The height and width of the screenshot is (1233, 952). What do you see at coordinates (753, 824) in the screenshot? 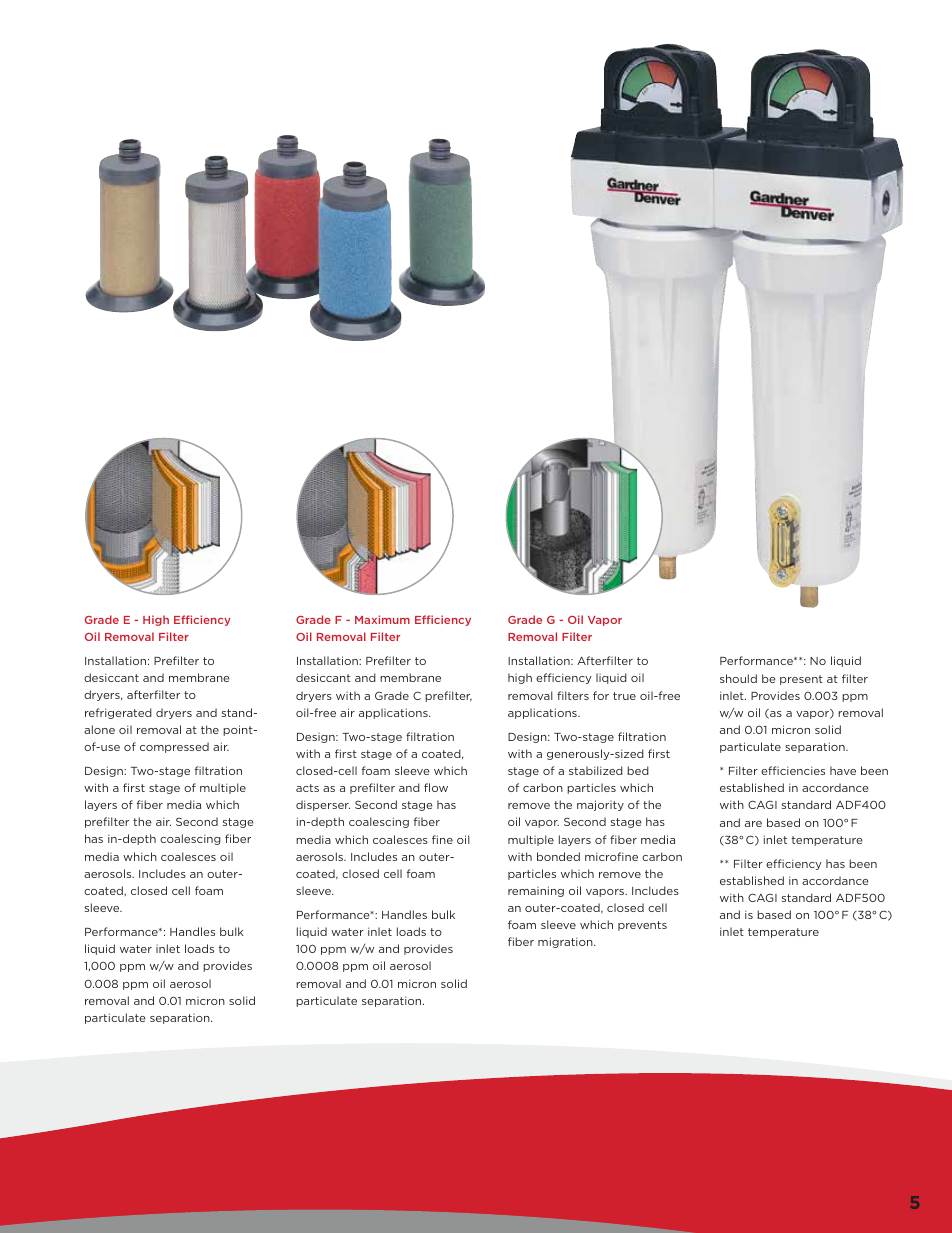
I see `are` at bounding box center [753, 824].
